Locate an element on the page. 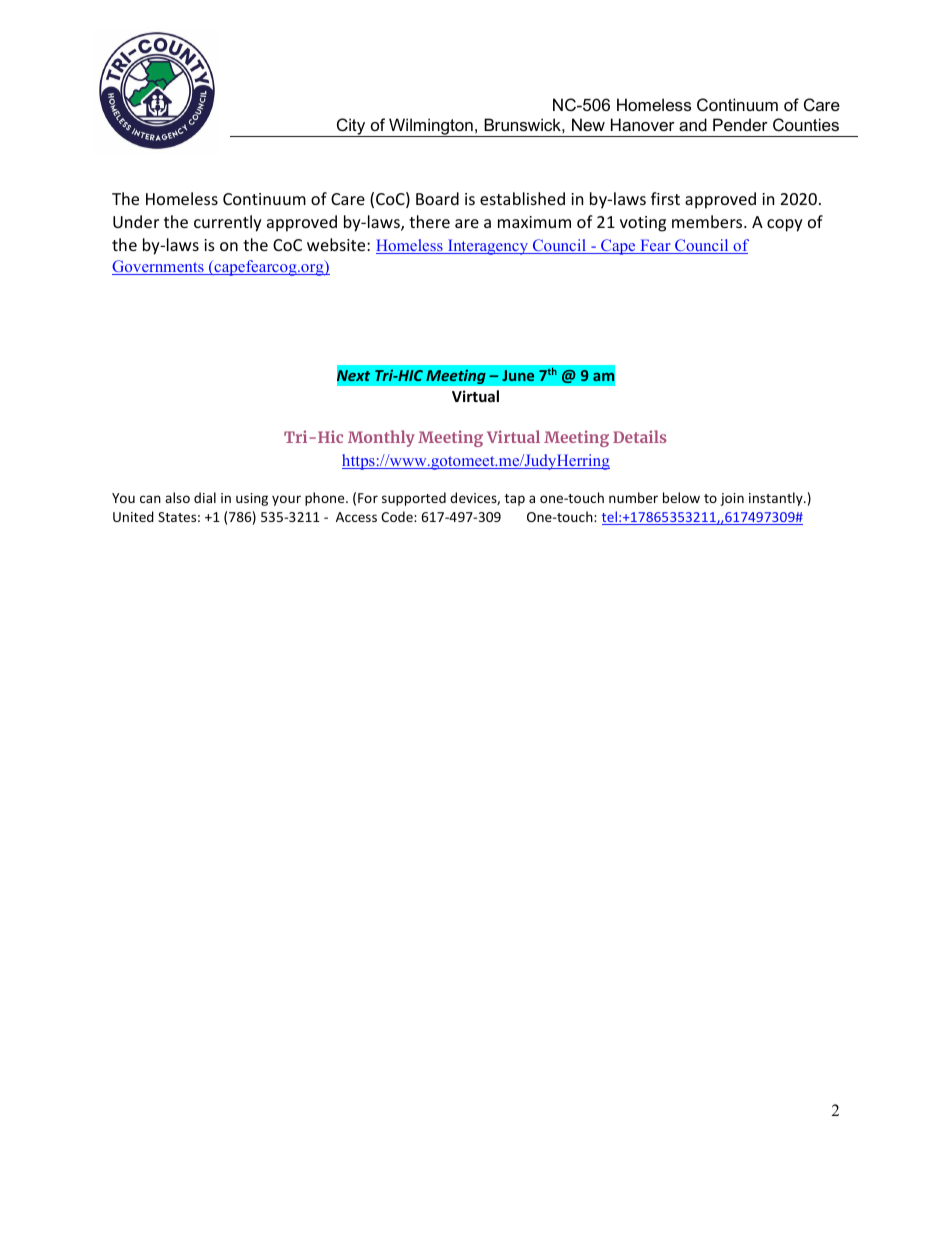 The height and width of the document is (1233, 952). Wilmington is located at coordinates (431, 127).
